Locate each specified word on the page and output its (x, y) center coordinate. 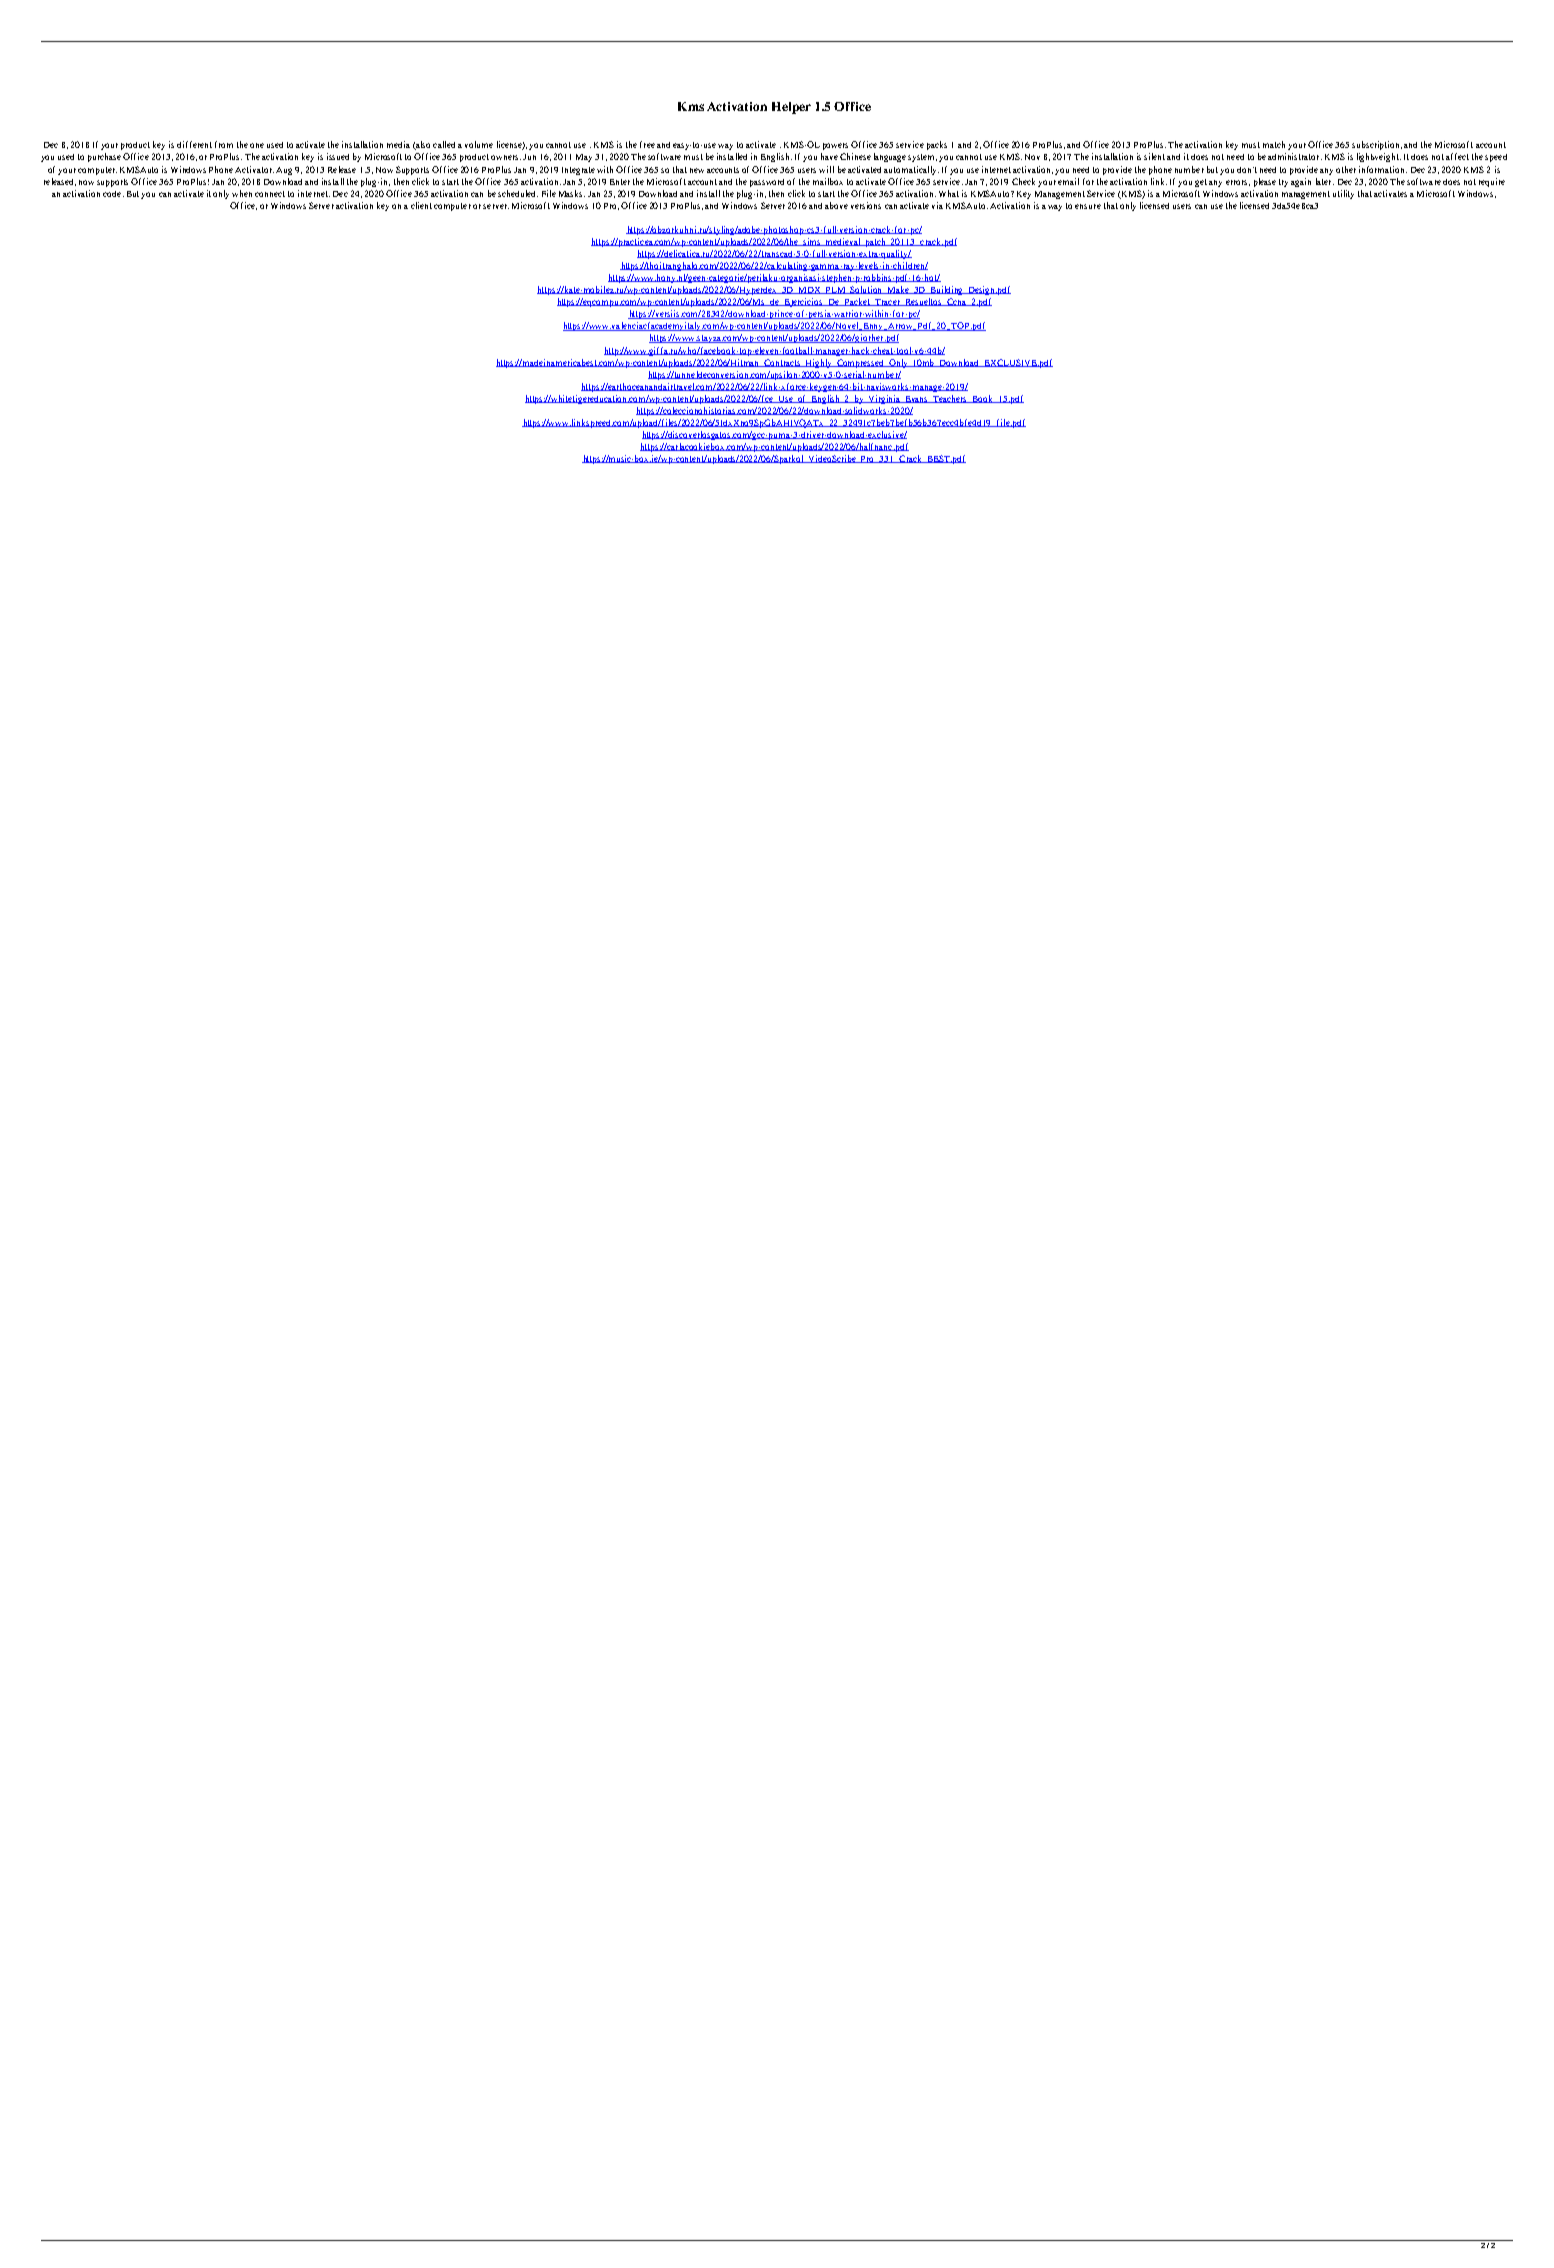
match (1274, 144)
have (829, 156)
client (421, 205)
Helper (791, 108)
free (647, 144)
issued (338, 156)
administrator (1295, 156)
